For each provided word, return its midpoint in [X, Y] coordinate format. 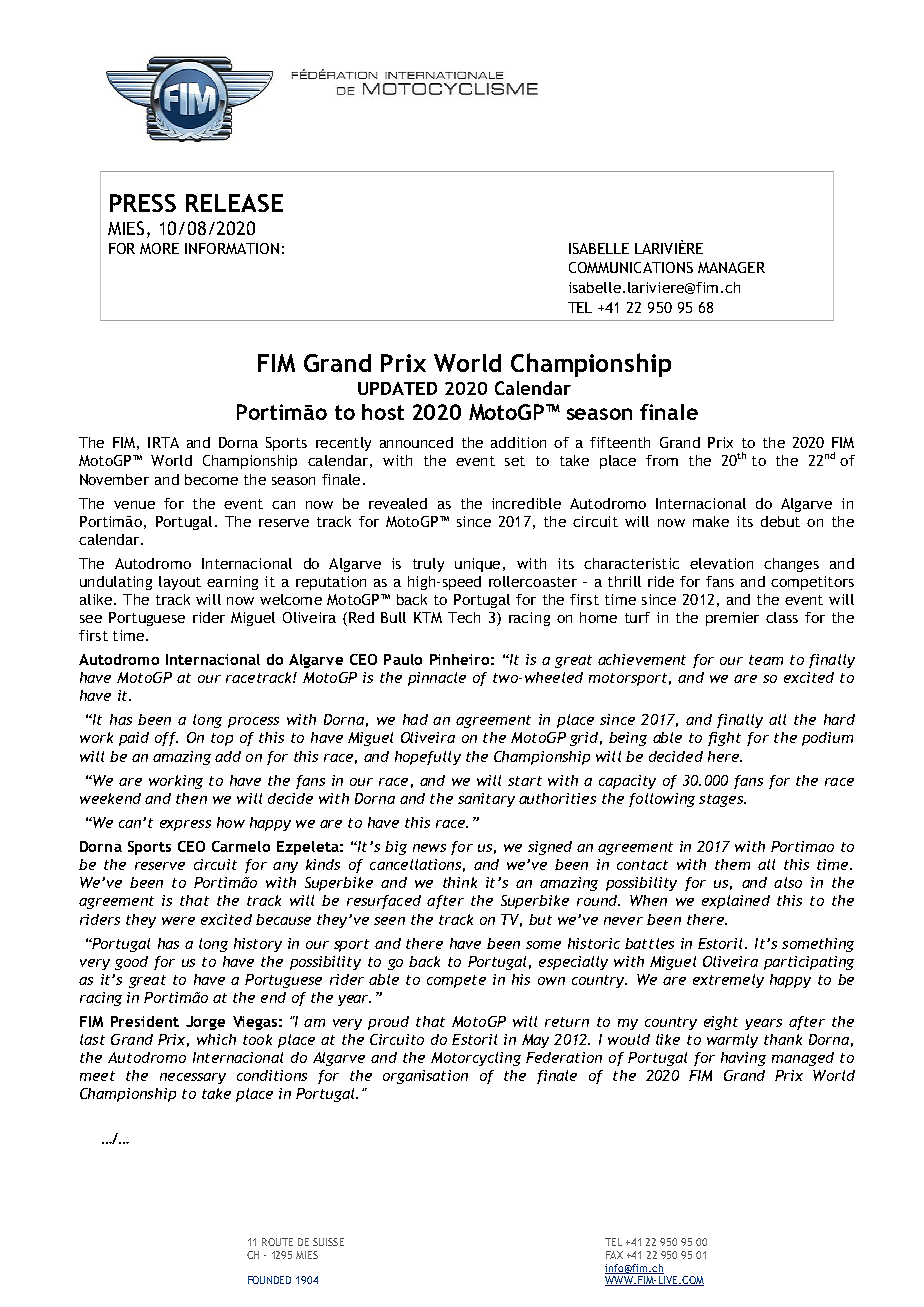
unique [477, 565]
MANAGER [731, 267]
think [460, 882]
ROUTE [277, 1242]
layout [180, 583]
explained [736, 902]
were [178, 921]
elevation [721, 563]
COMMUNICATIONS [631, 267]
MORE [159, 248]
